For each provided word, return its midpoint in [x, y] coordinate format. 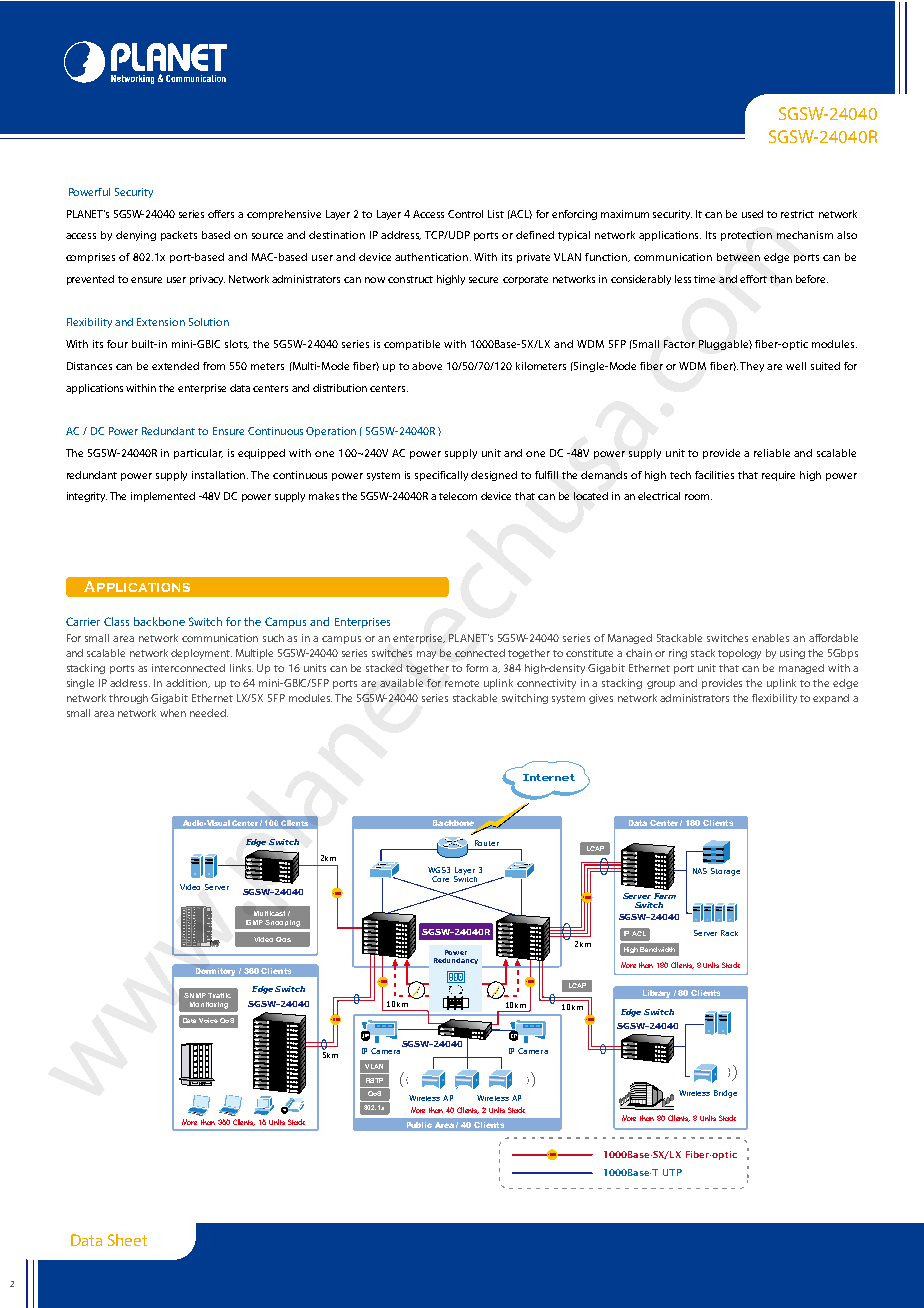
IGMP [254, 922]
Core [440, 879]
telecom [458, 496]
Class [116, 621]
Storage [725, 872]
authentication [433, 257]
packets [179, 236]
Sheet [127, 1240]
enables [770, 638]
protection [746, 236]
